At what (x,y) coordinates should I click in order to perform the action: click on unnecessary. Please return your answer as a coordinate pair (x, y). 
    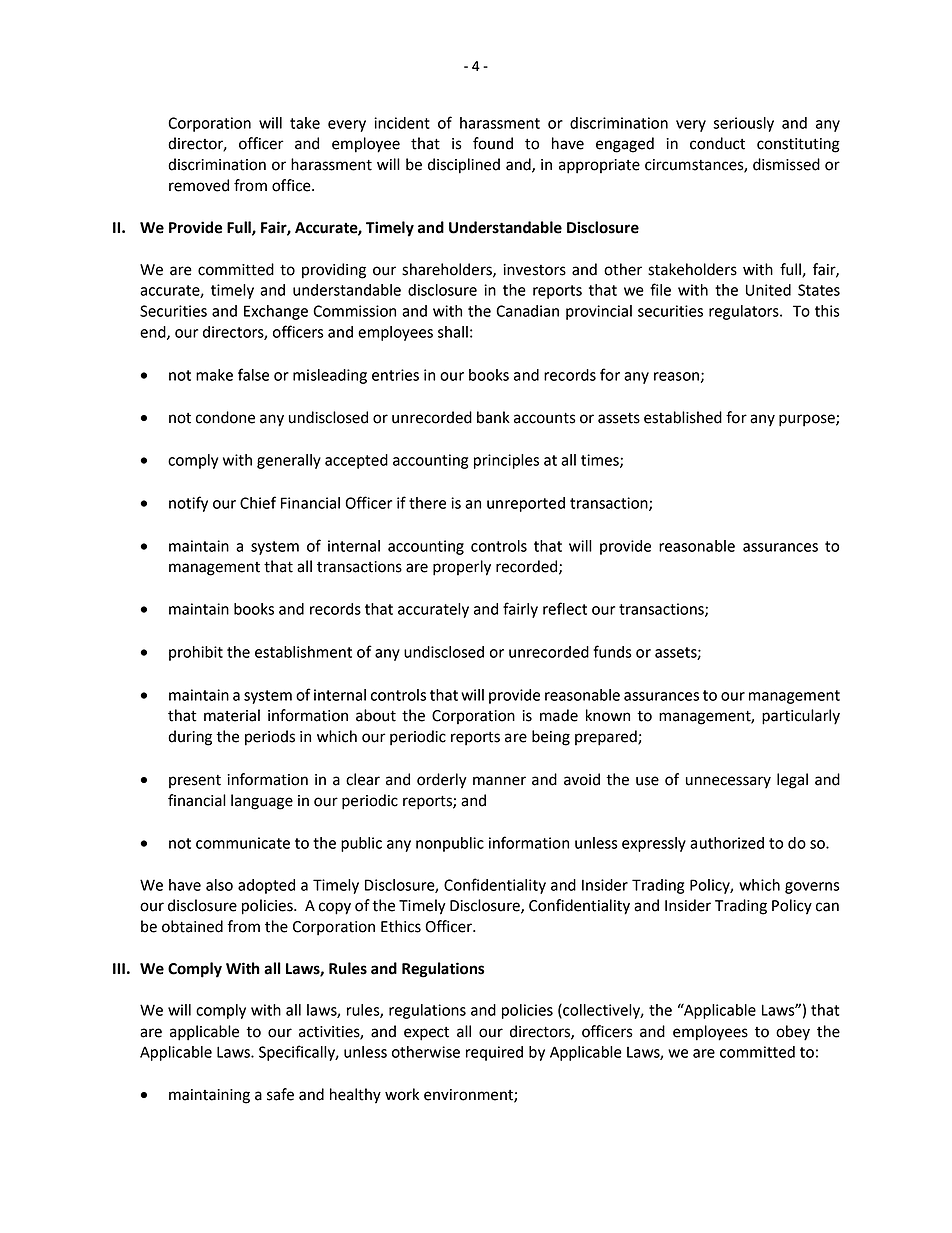
    Looking at the image, I should click on (728, 782).
